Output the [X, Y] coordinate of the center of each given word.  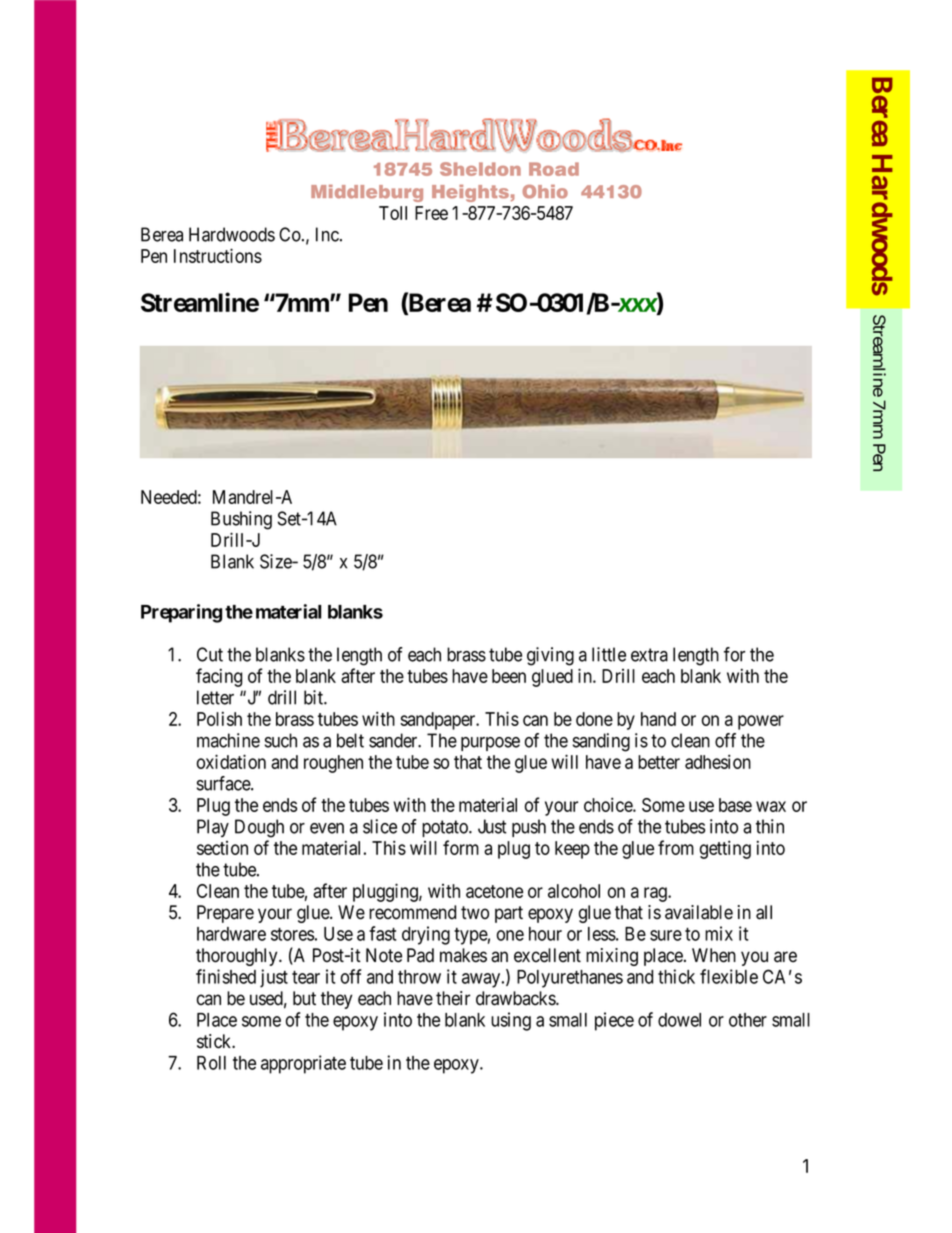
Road [554, 169]
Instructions [218, 255]
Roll [211, 1063]
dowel [679, 1020]
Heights [470, 193]
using [511, 1021]
